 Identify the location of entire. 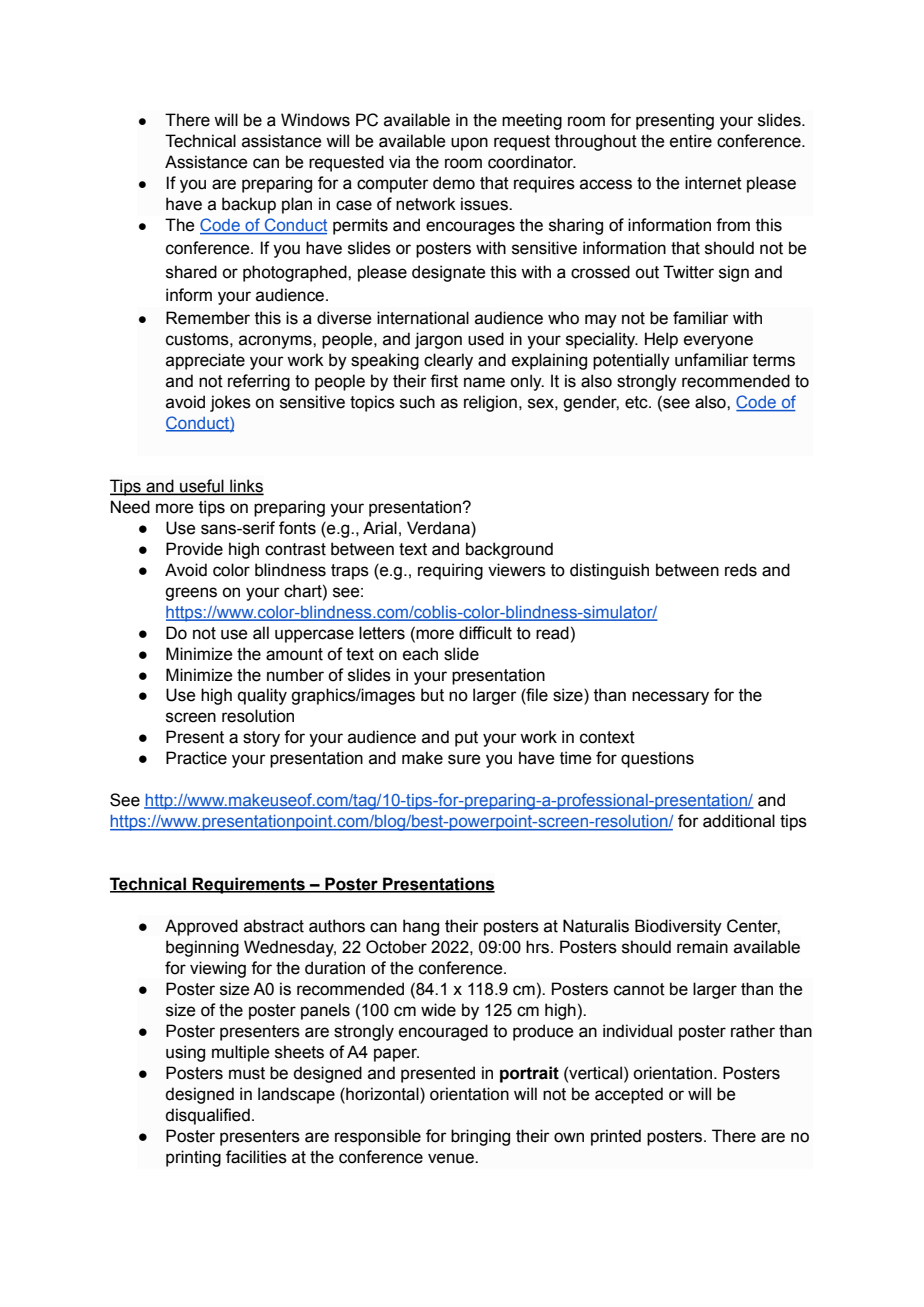
(691, 141).
